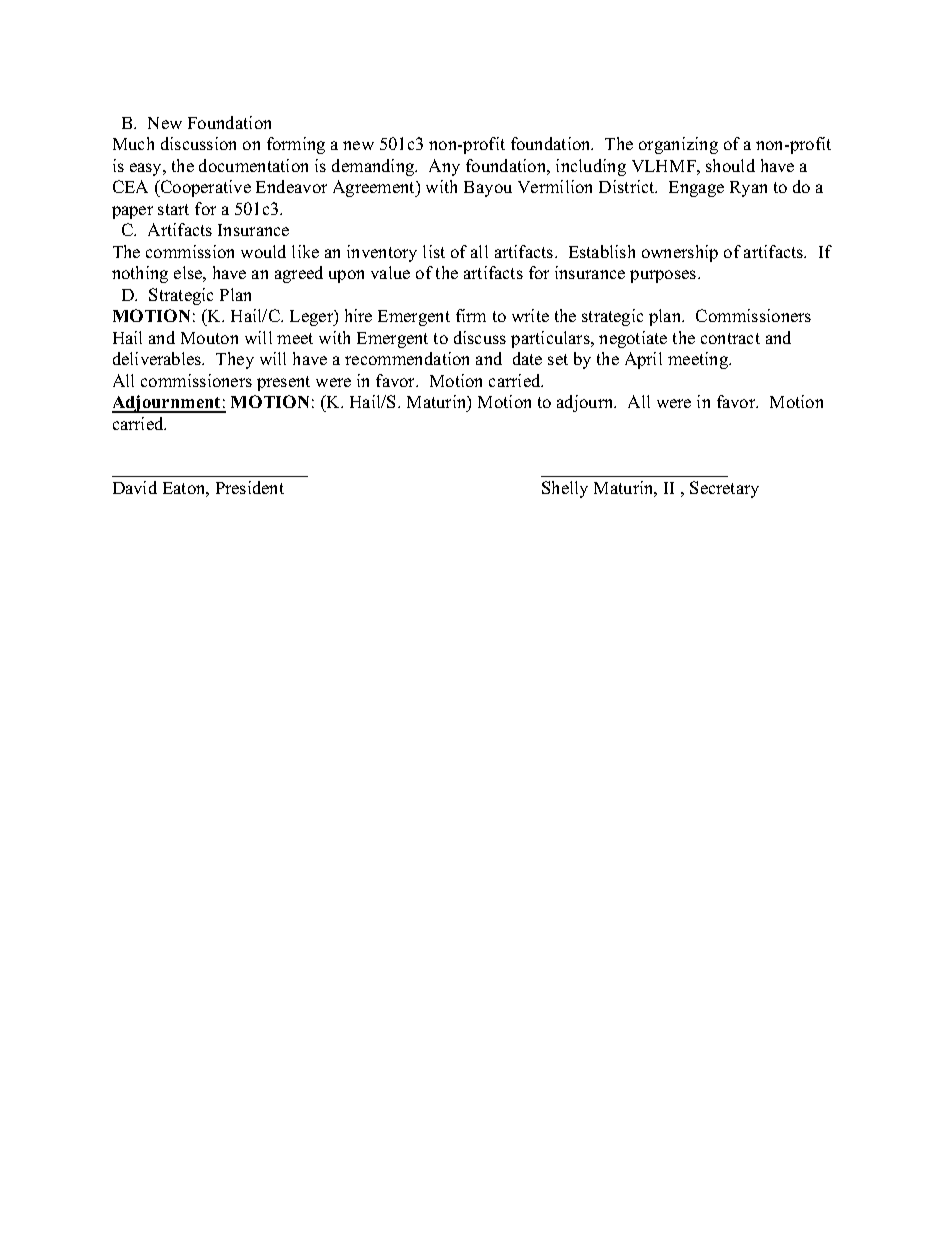 The width and height of the image is (952, 1233). I want to click on recommendation, so click(407, 358).
